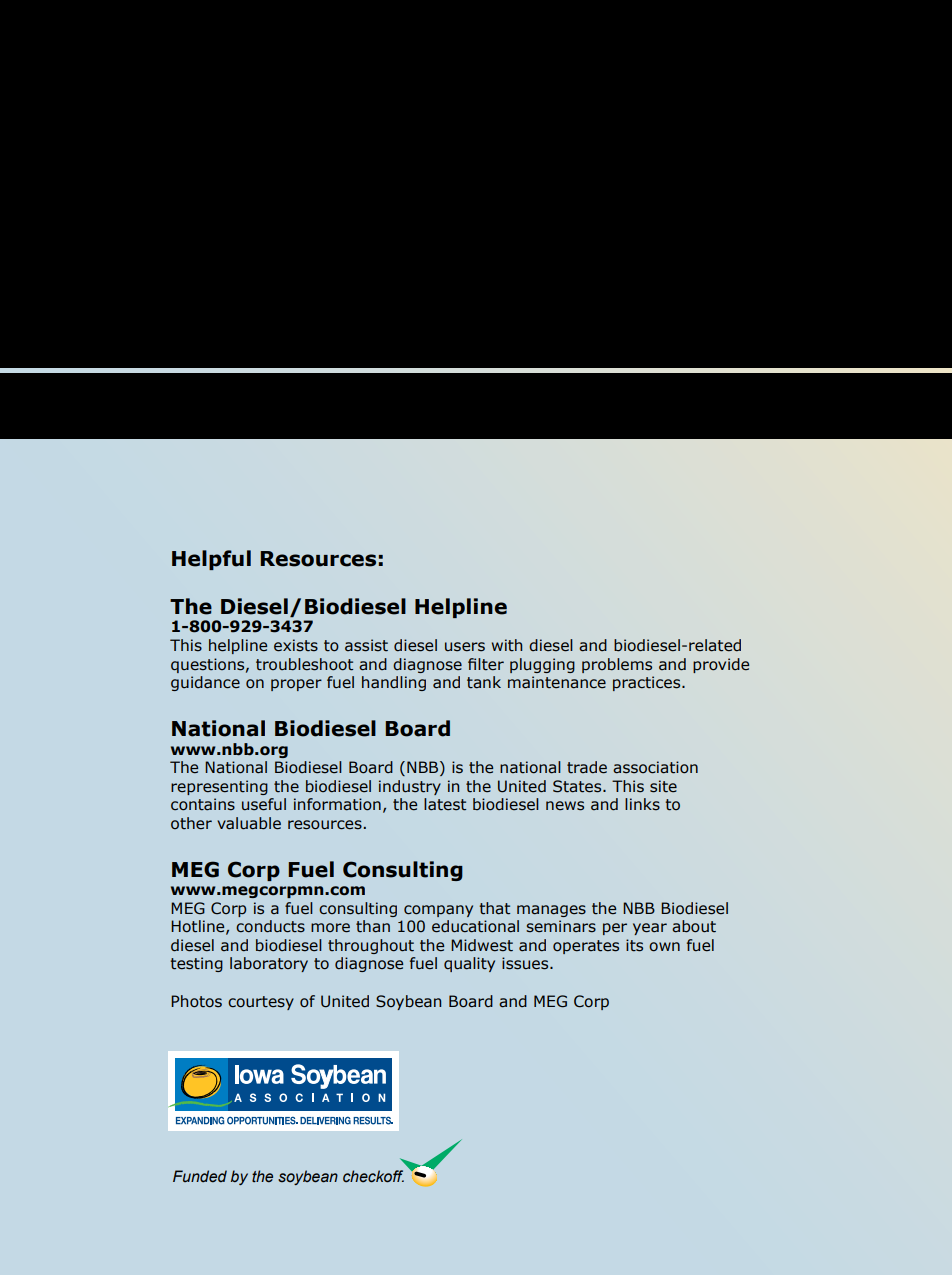  What do you see at coordinates (655, 767) in the screenshot?
I see `association` at bounding box center [655, 767].
